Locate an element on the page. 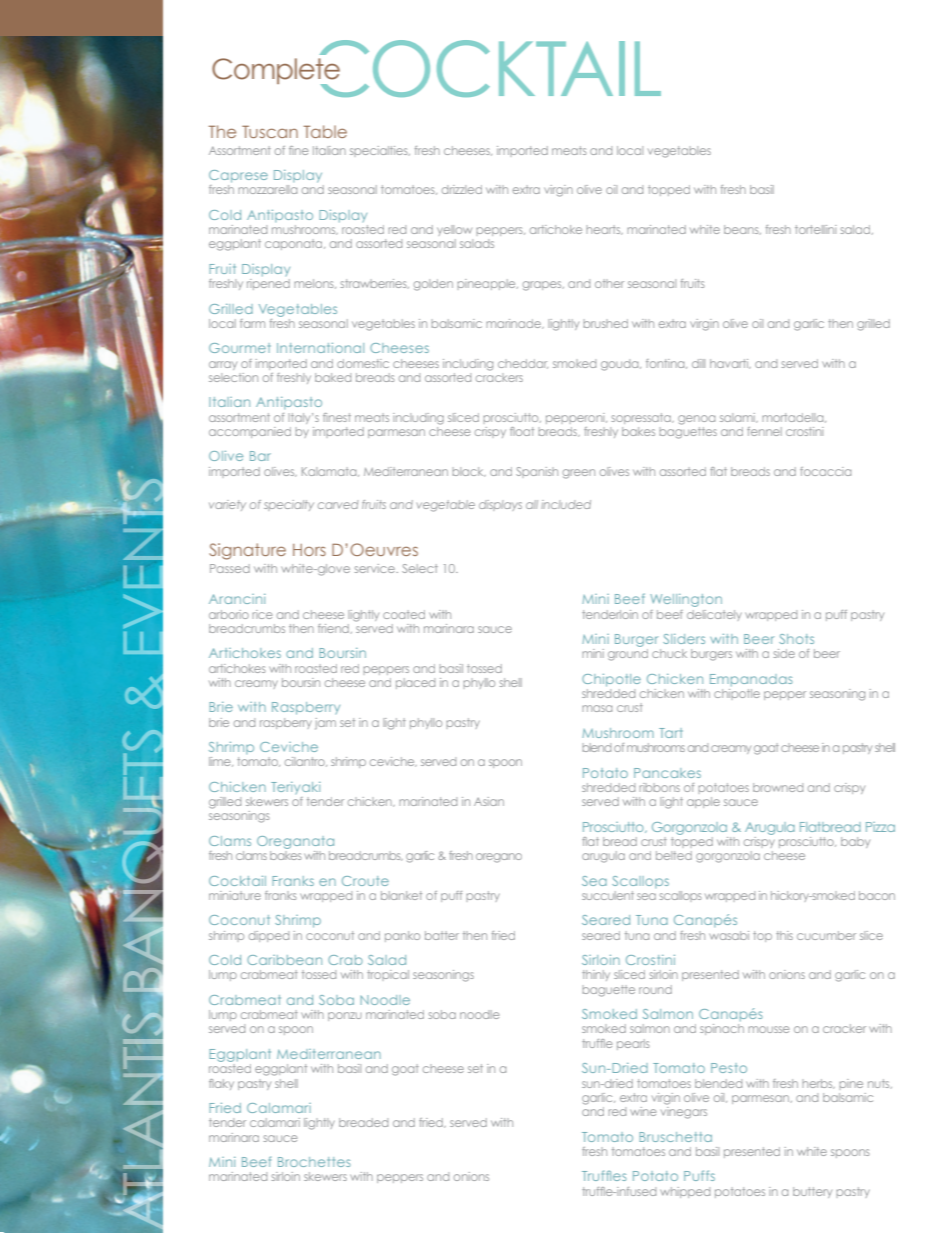 The width and height of the document is (952, 1233). mozzarella is located at coordinates (267, 189).
